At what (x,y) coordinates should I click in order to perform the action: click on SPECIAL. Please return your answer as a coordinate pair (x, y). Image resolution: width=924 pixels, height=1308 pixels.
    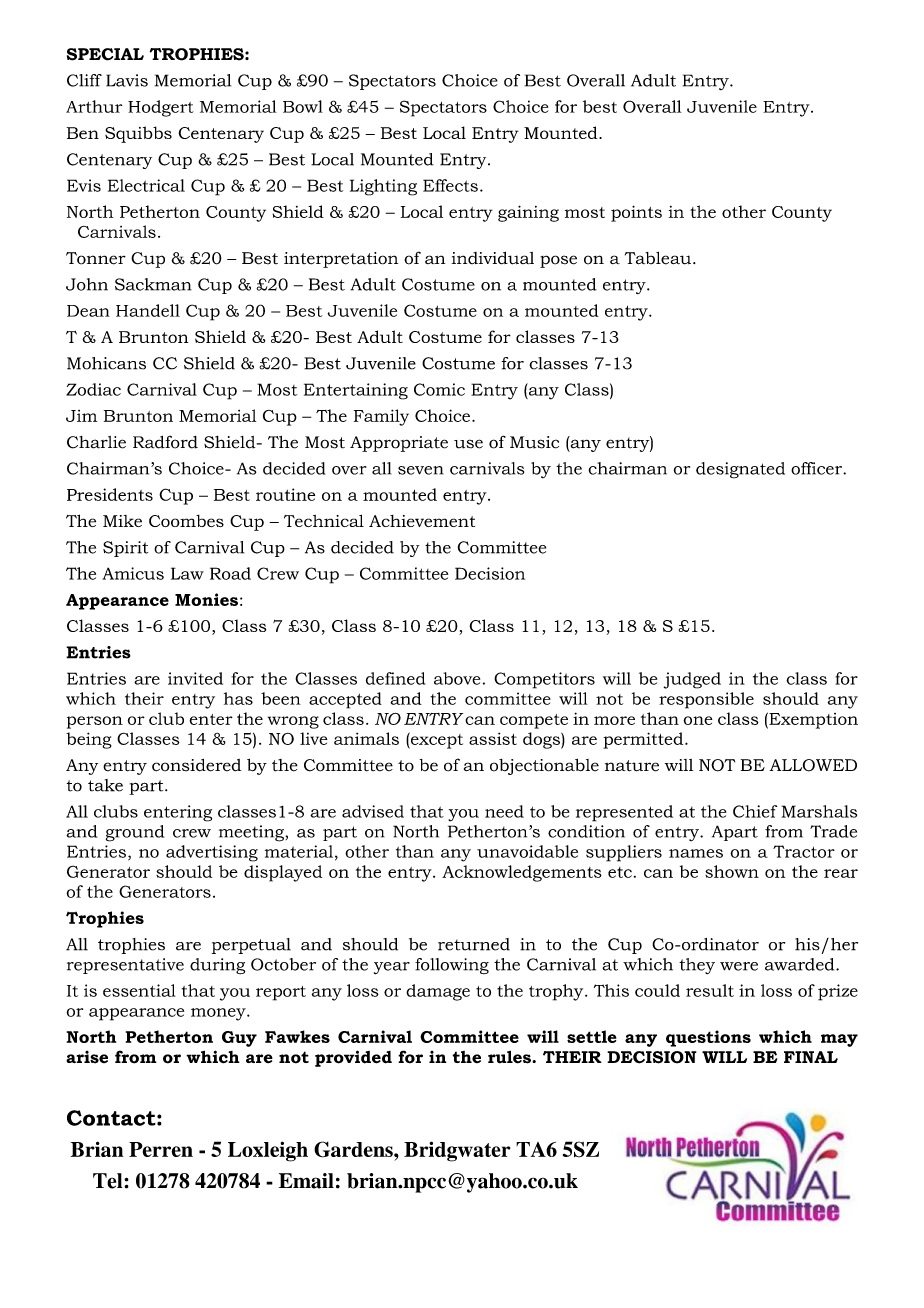
    Looking at the image, I should click on (105, 54).
